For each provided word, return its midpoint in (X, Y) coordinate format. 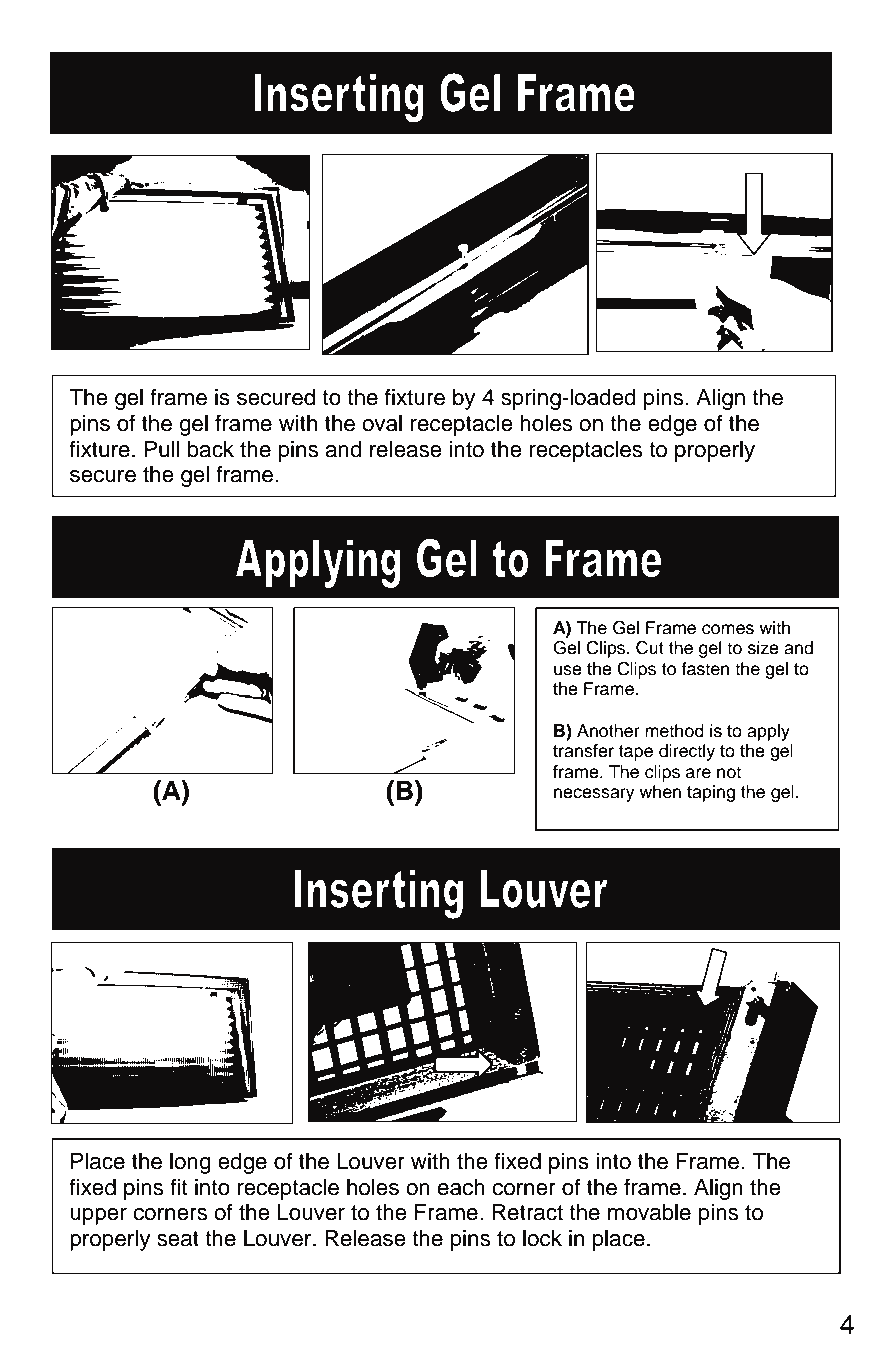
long (190, 1163)
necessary (594, 795)
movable (649, 1212)
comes (728, 629)
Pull (161, 449)
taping (711, 793)
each (461, 1187)
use (568, 670)
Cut (650, 648)
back (211, 449)
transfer (583, 751)
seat (178, 1239)
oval (382, 423)
